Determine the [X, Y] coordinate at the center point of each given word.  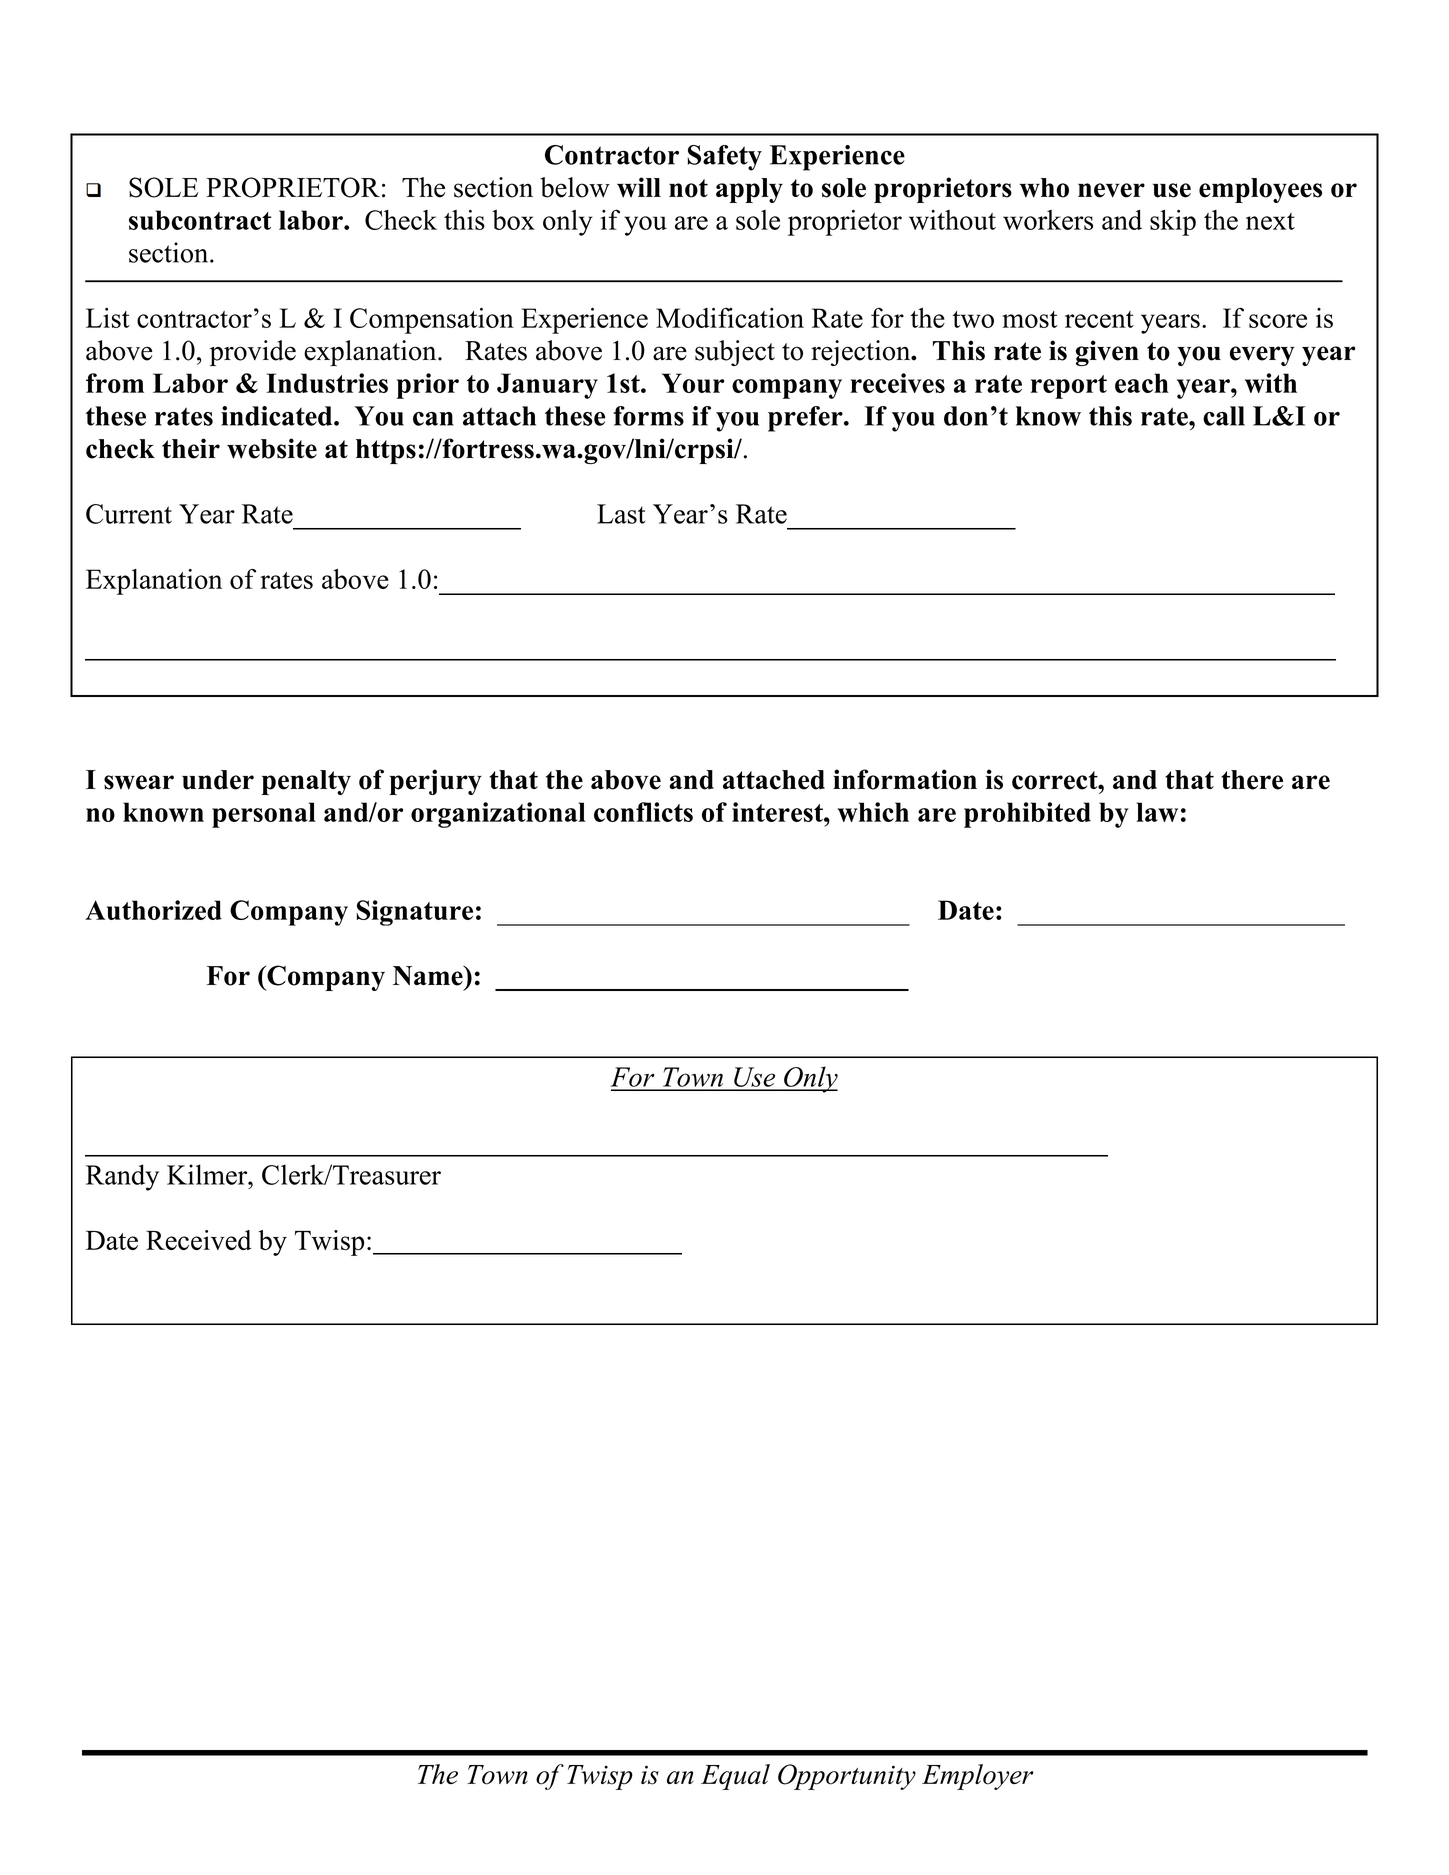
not [688, 188]
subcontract [200, 220]
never [1111, 190]
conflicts [643, 812]
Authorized [153, 910]
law [1157, 812]
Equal [735, 1777]
